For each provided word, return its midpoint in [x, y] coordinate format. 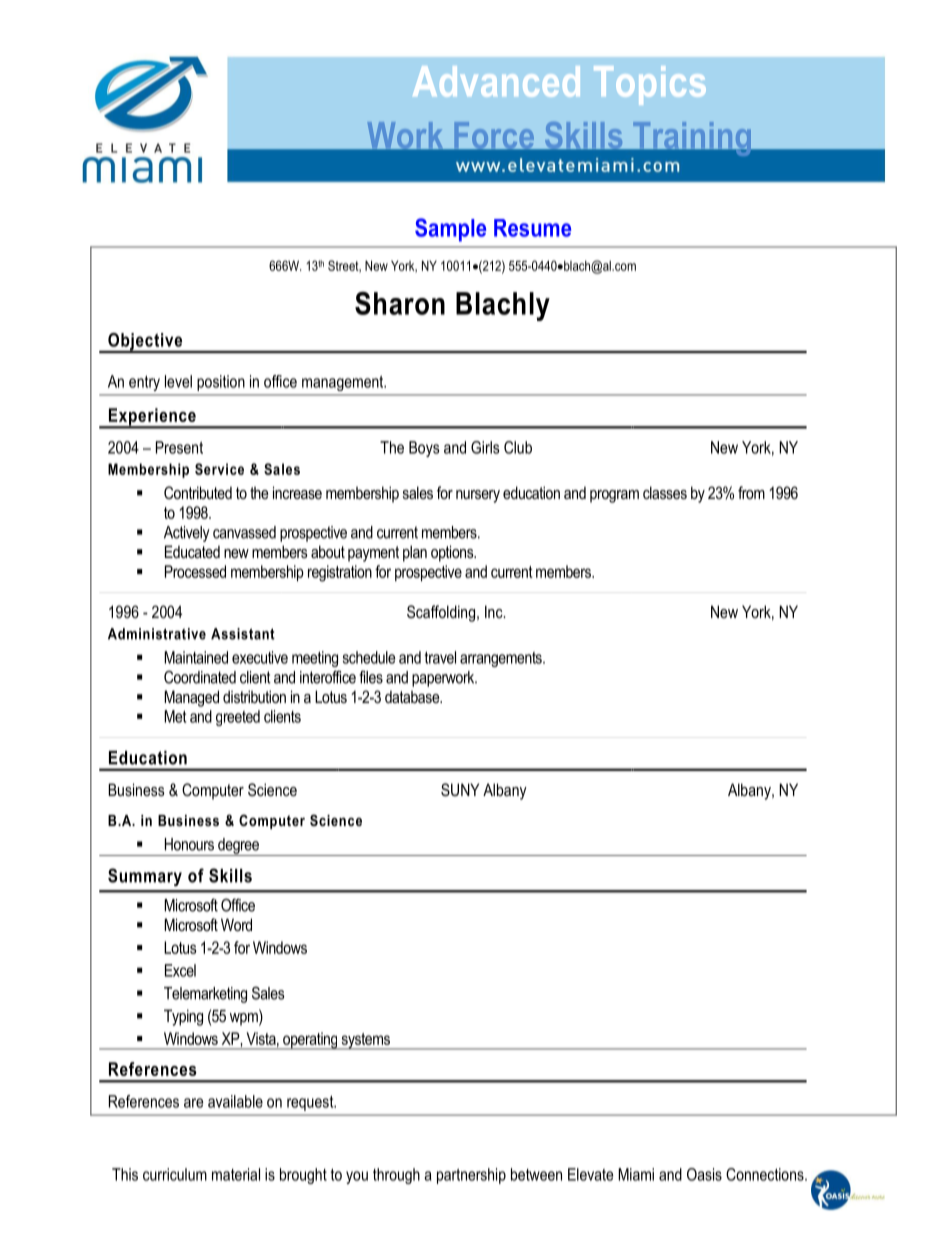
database [413, 696]
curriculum [175, 1174]
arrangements [502, 659]
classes [665, 492]
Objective [145, 343]
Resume [532, 228]
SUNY [460, 790]
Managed [191, 698]
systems [365, 1041]
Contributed [198, 492]
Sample [450, 230]
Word [236, 924]
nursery [478, 496]
